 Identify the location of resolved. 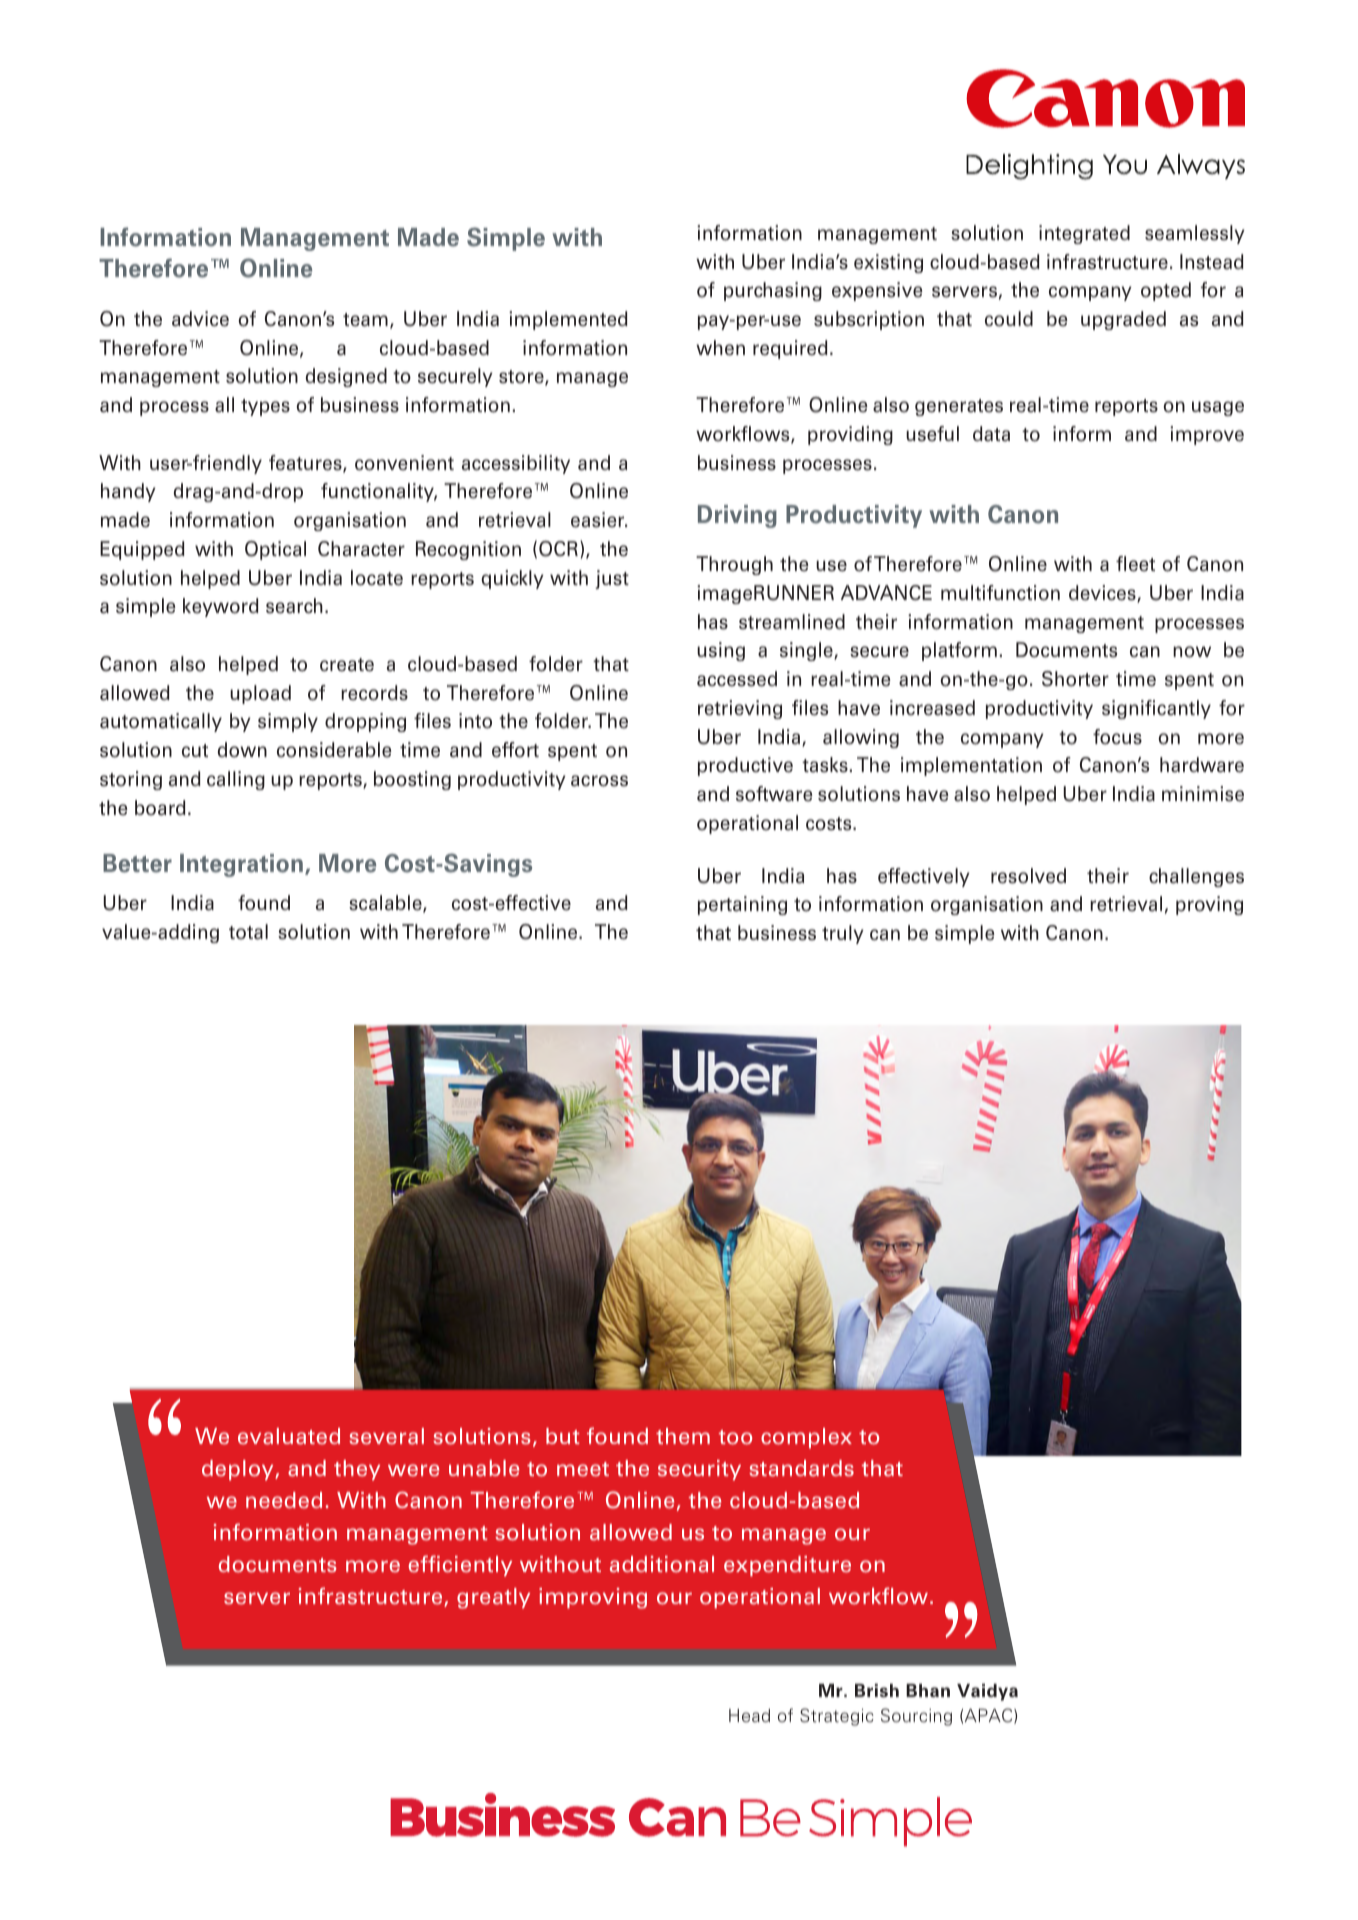
(1028, 876).
